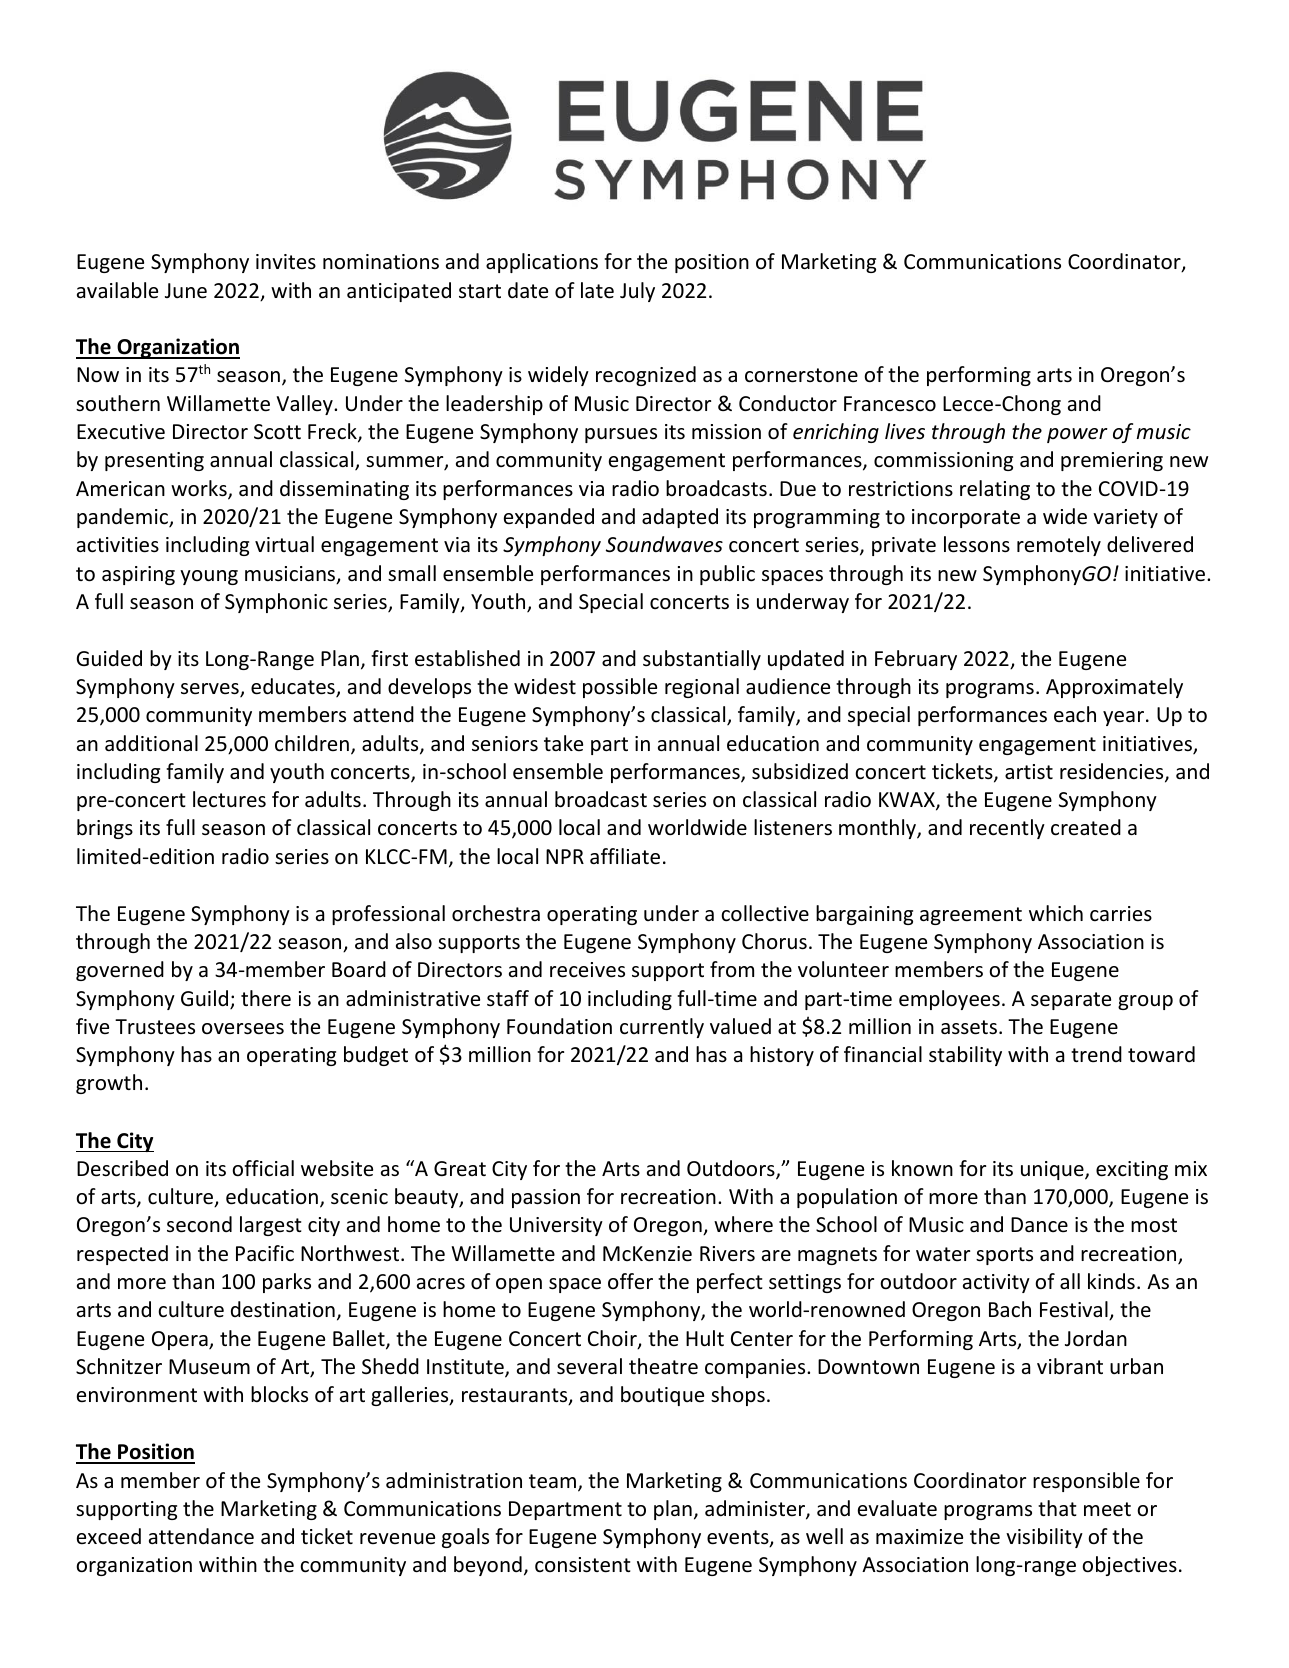 Image resolution: width=1289 pixels, height=1668 pixels. Describe the element at coordinates (120, 971) in the screenshot. I see `governed` at that location.
